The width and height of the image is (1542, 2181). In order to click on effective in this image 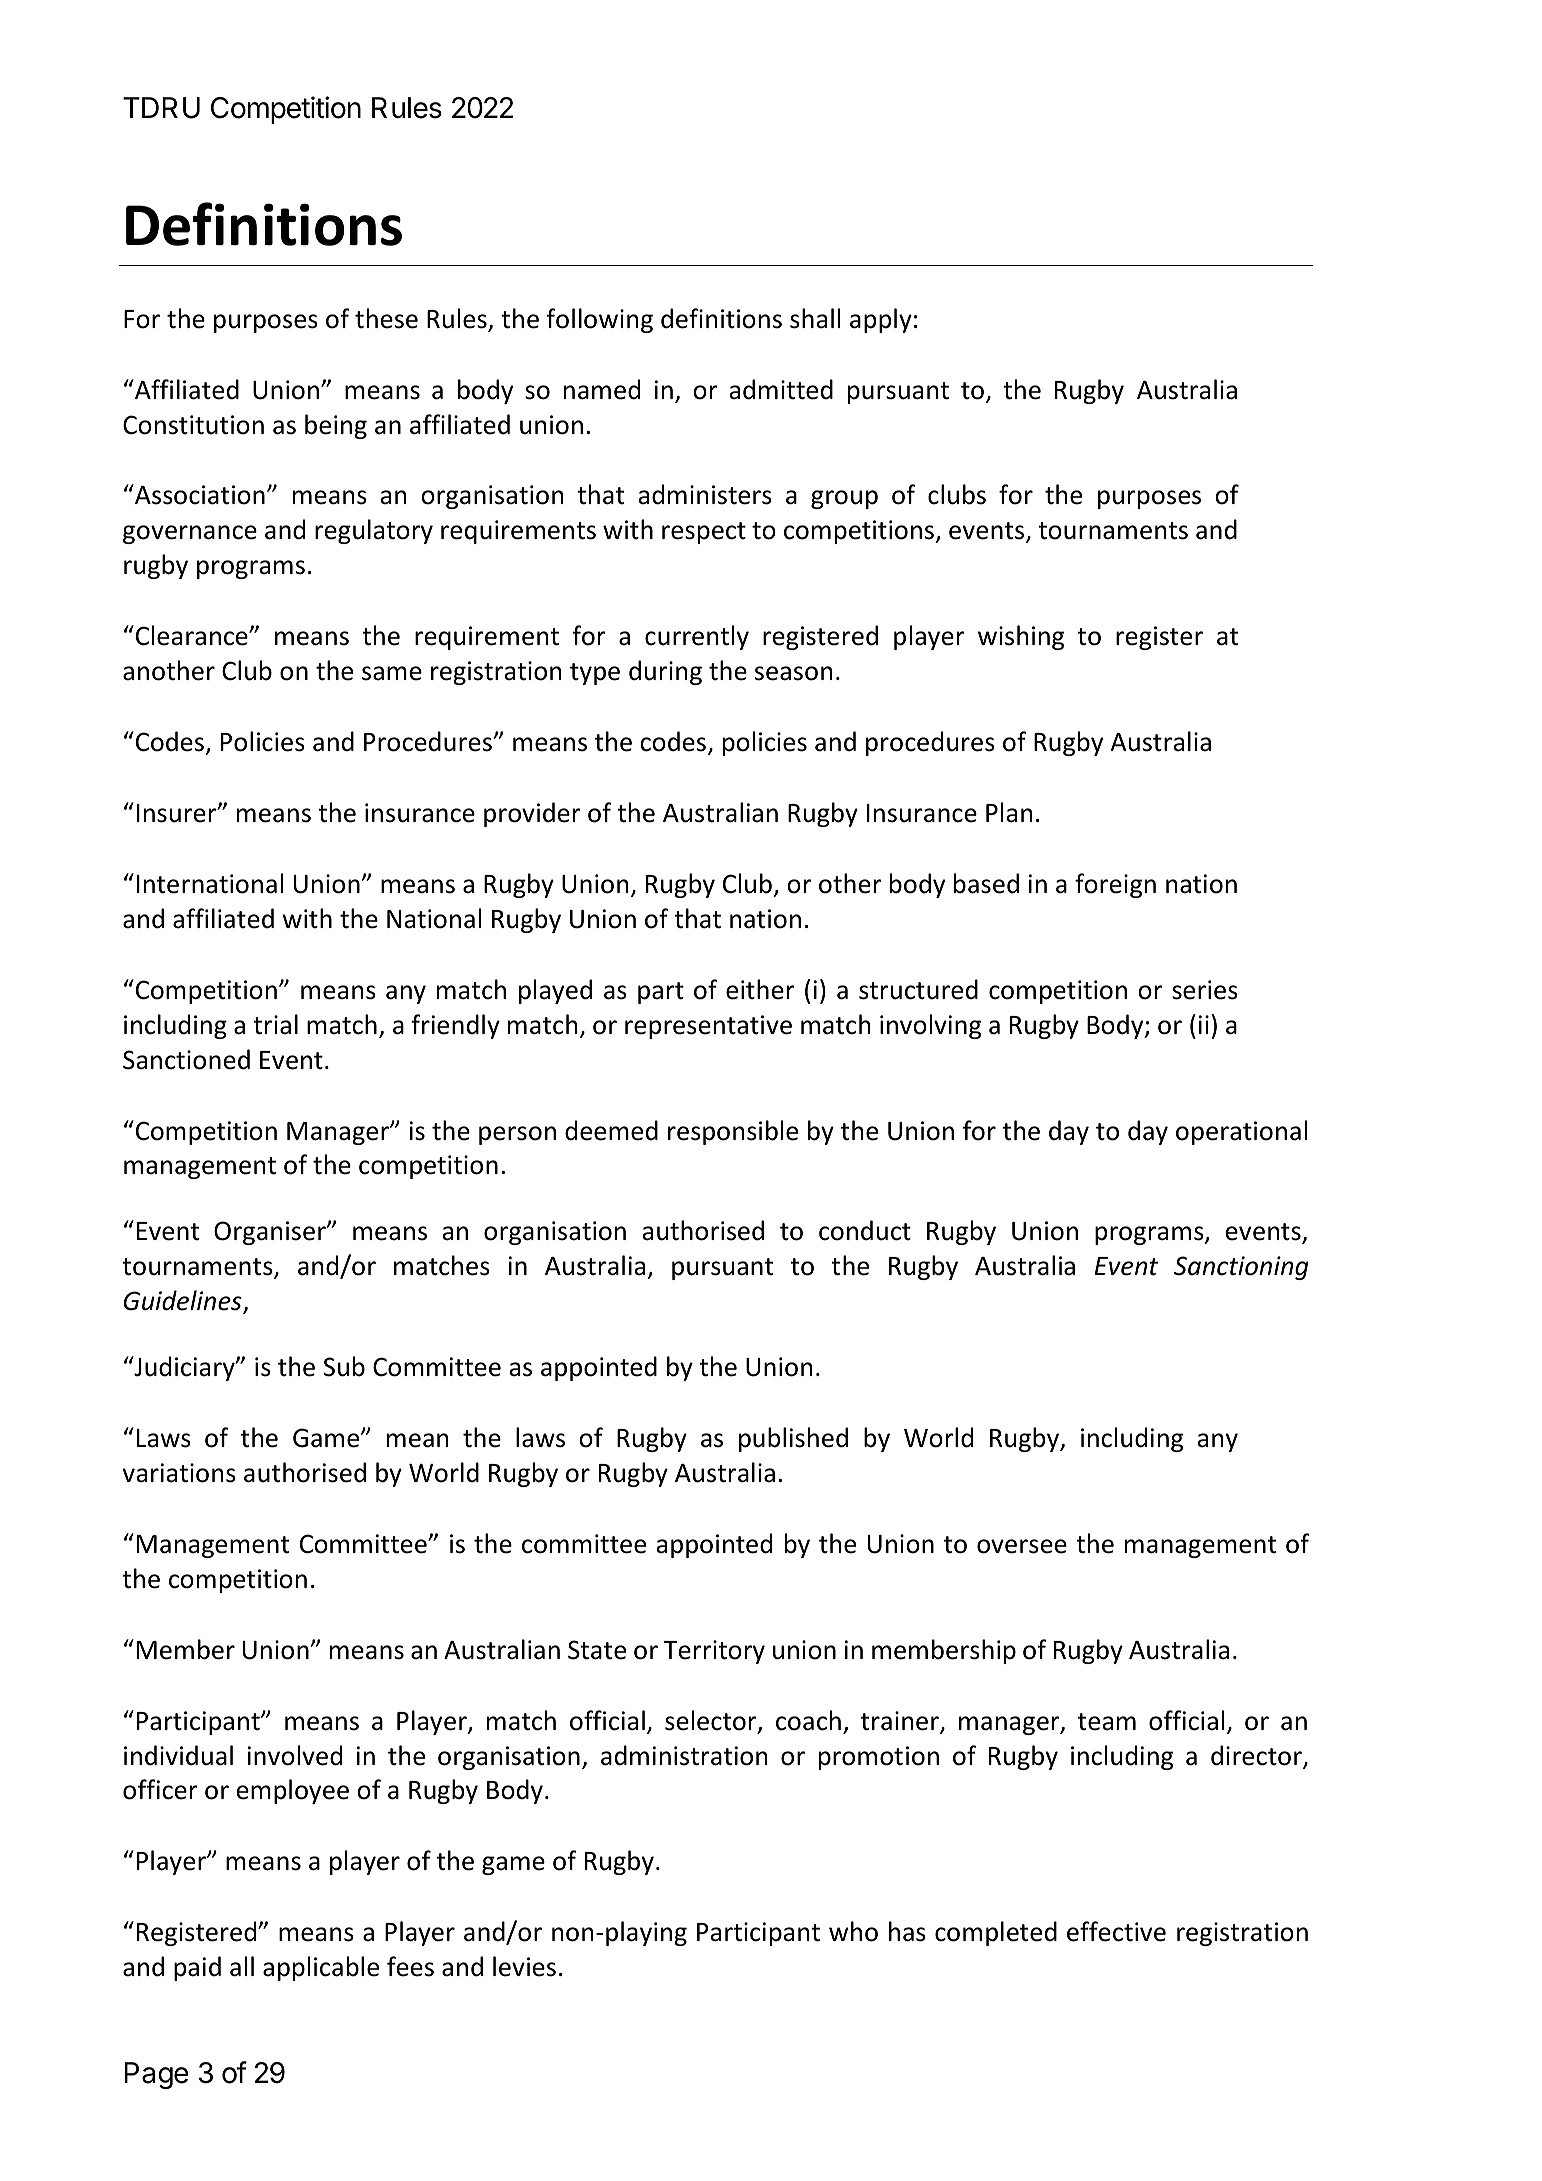, I will do `click(1116, 1931)`.
